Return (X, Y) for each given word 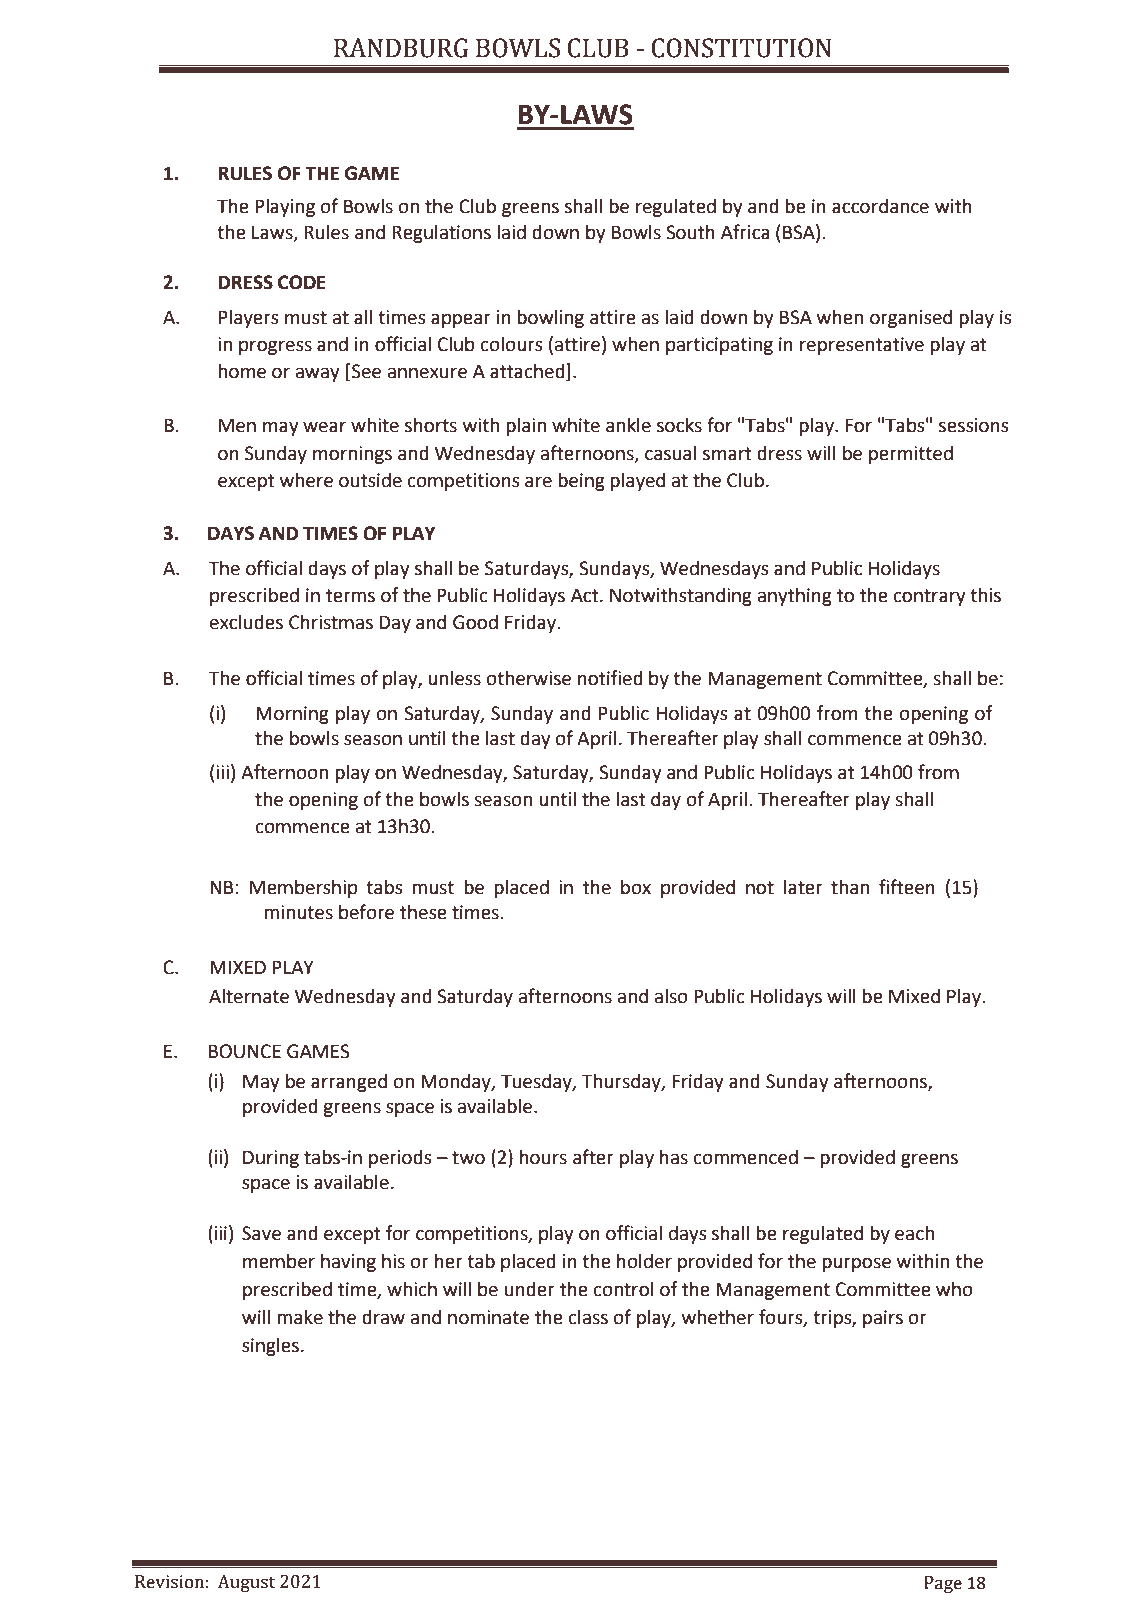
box (636, 887)
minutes (298, 912)
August (246, 1583)
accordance (880, 206)
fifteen (907, 887)
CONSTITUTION (741, 48)
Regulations (441, 233)
